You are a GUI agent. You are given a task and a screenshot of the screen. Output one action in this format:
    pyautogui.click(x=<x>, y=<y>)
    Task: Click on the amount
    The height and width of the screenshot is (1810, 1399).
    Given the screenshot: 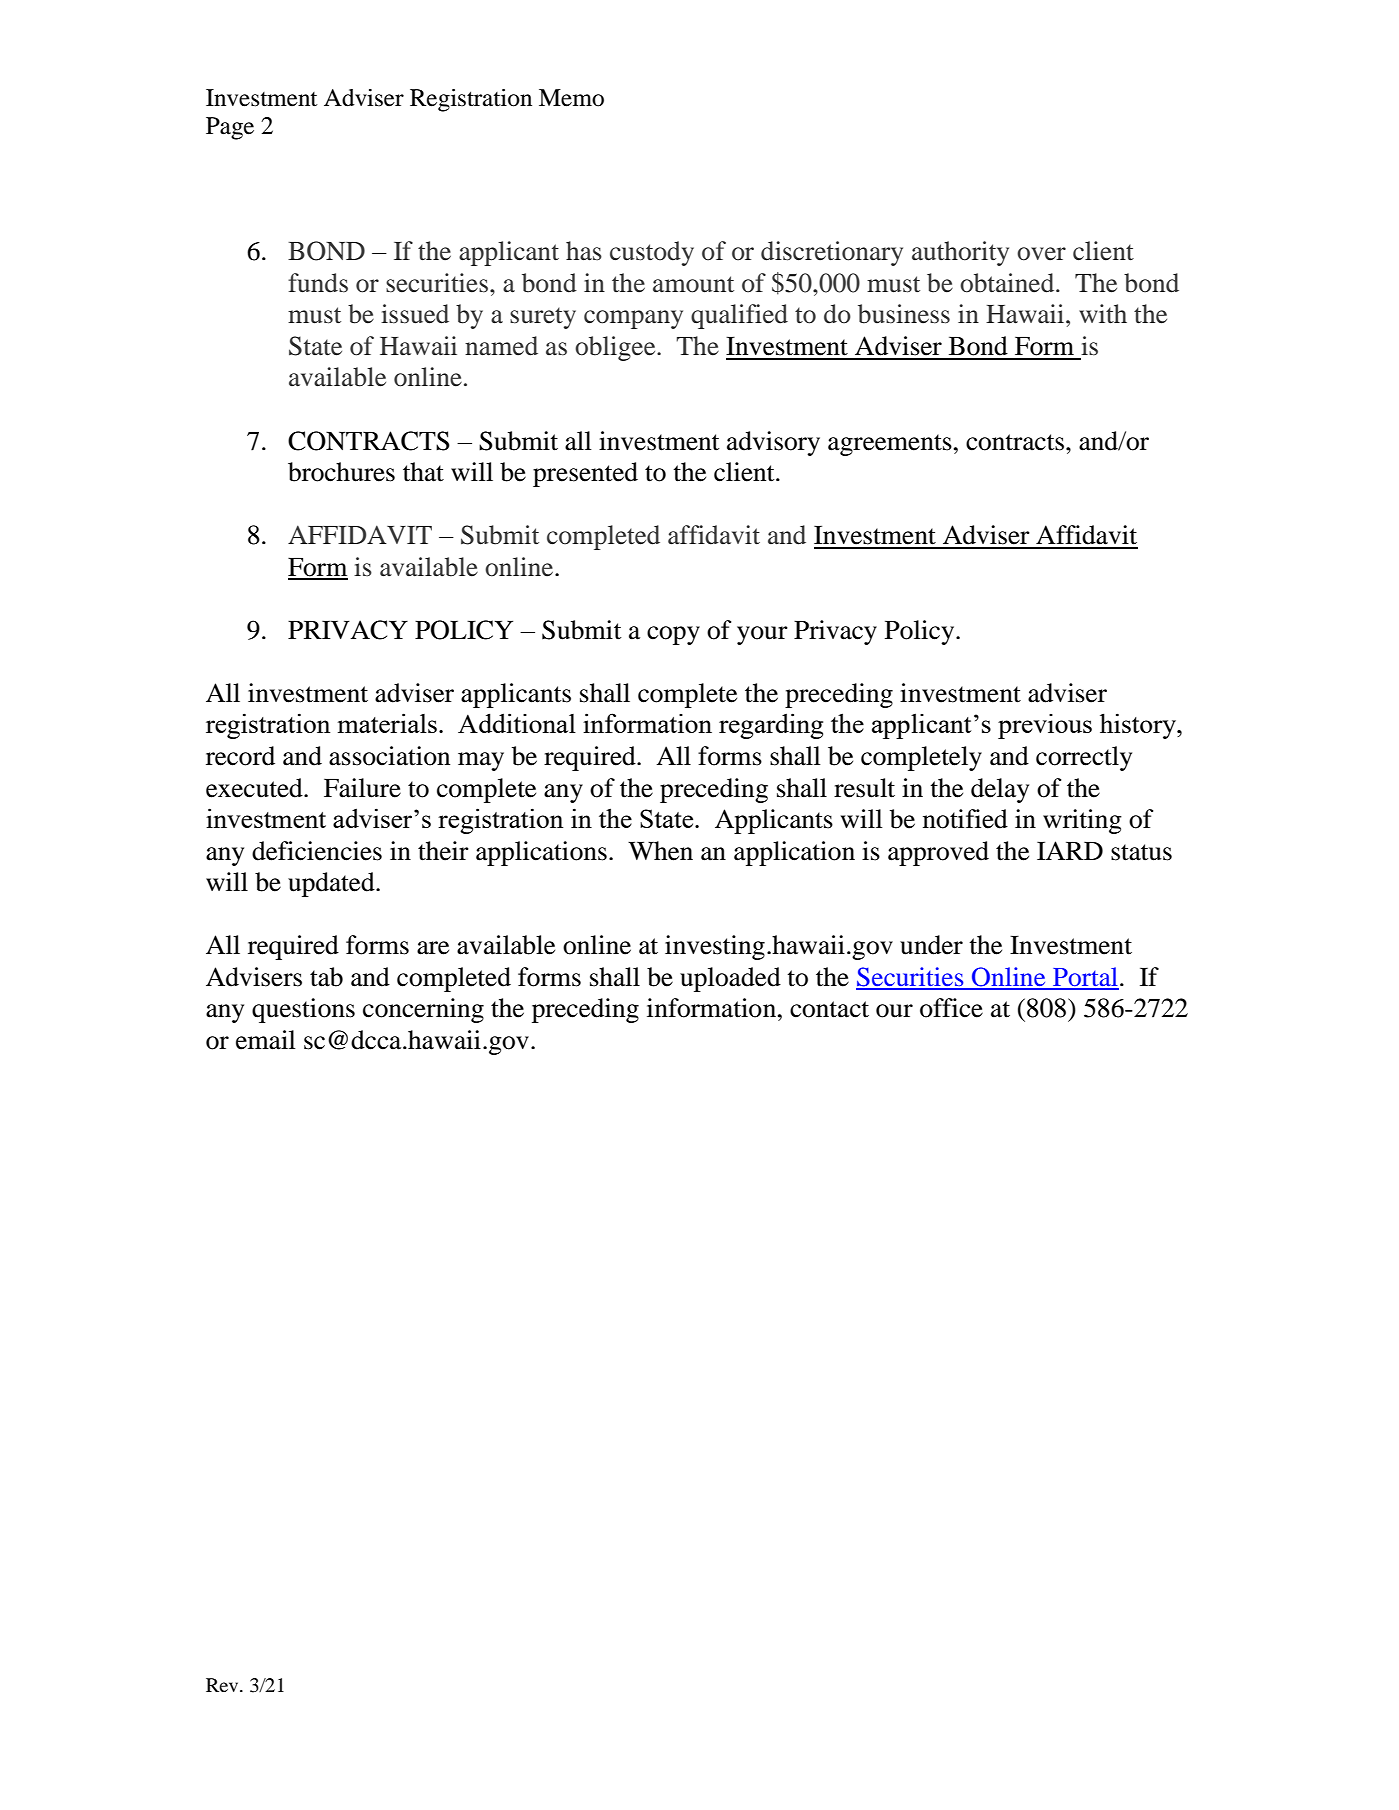 What is the action you would take?
    pyautogui.click(x=693, y=284)
